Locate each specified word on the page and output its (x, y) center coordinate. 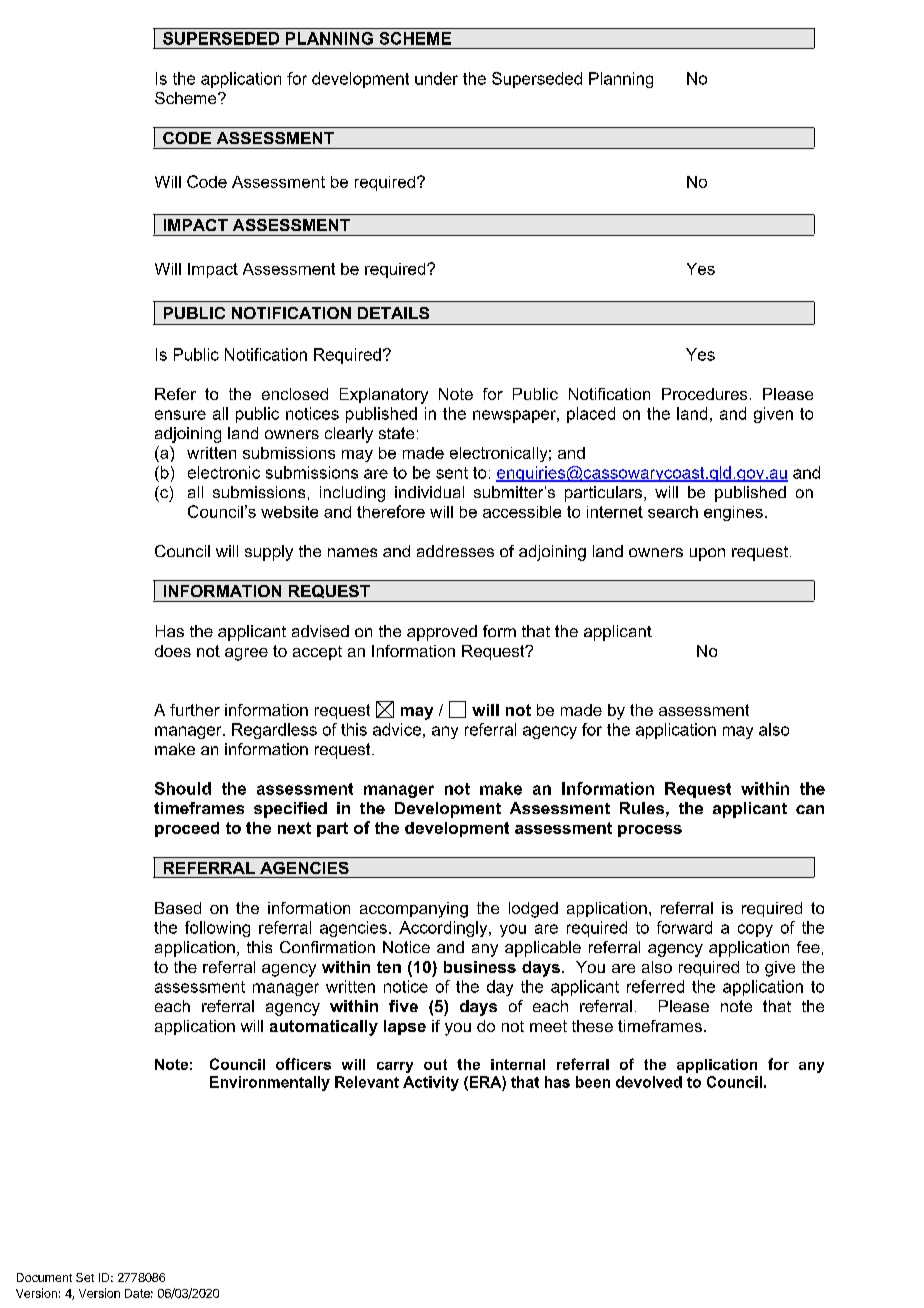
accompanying (414, 910)
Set (85, 1277)
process (650, 831)
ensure (180, 415)
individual (429, 492)
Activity (431, 1083)
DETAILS (393, 313)
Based (178, 908)
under (436, 78)
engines (733, 513)
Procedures (704, 394)
